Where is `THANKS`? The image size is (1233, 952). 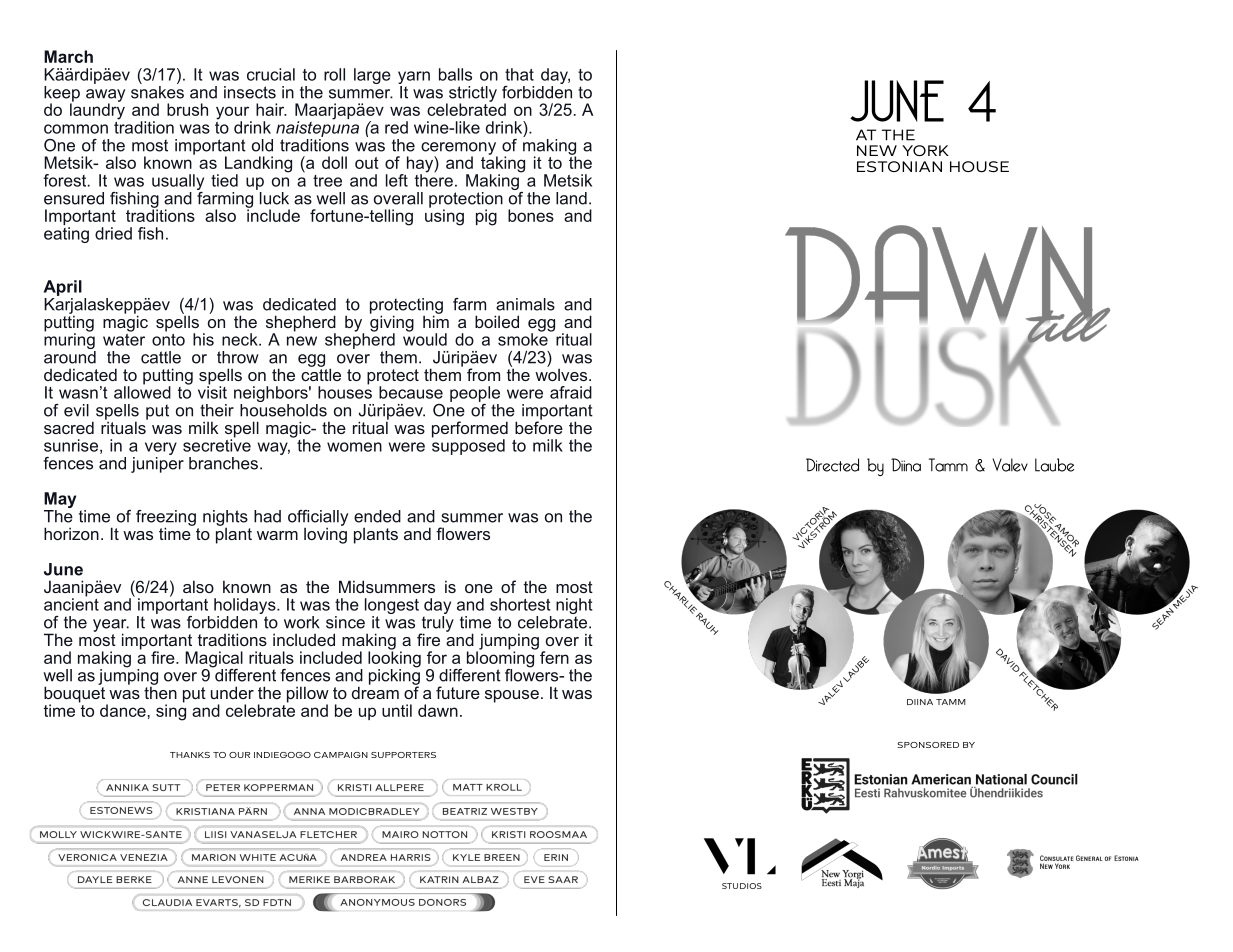 THANKS is located at coordinates (190, 755).
